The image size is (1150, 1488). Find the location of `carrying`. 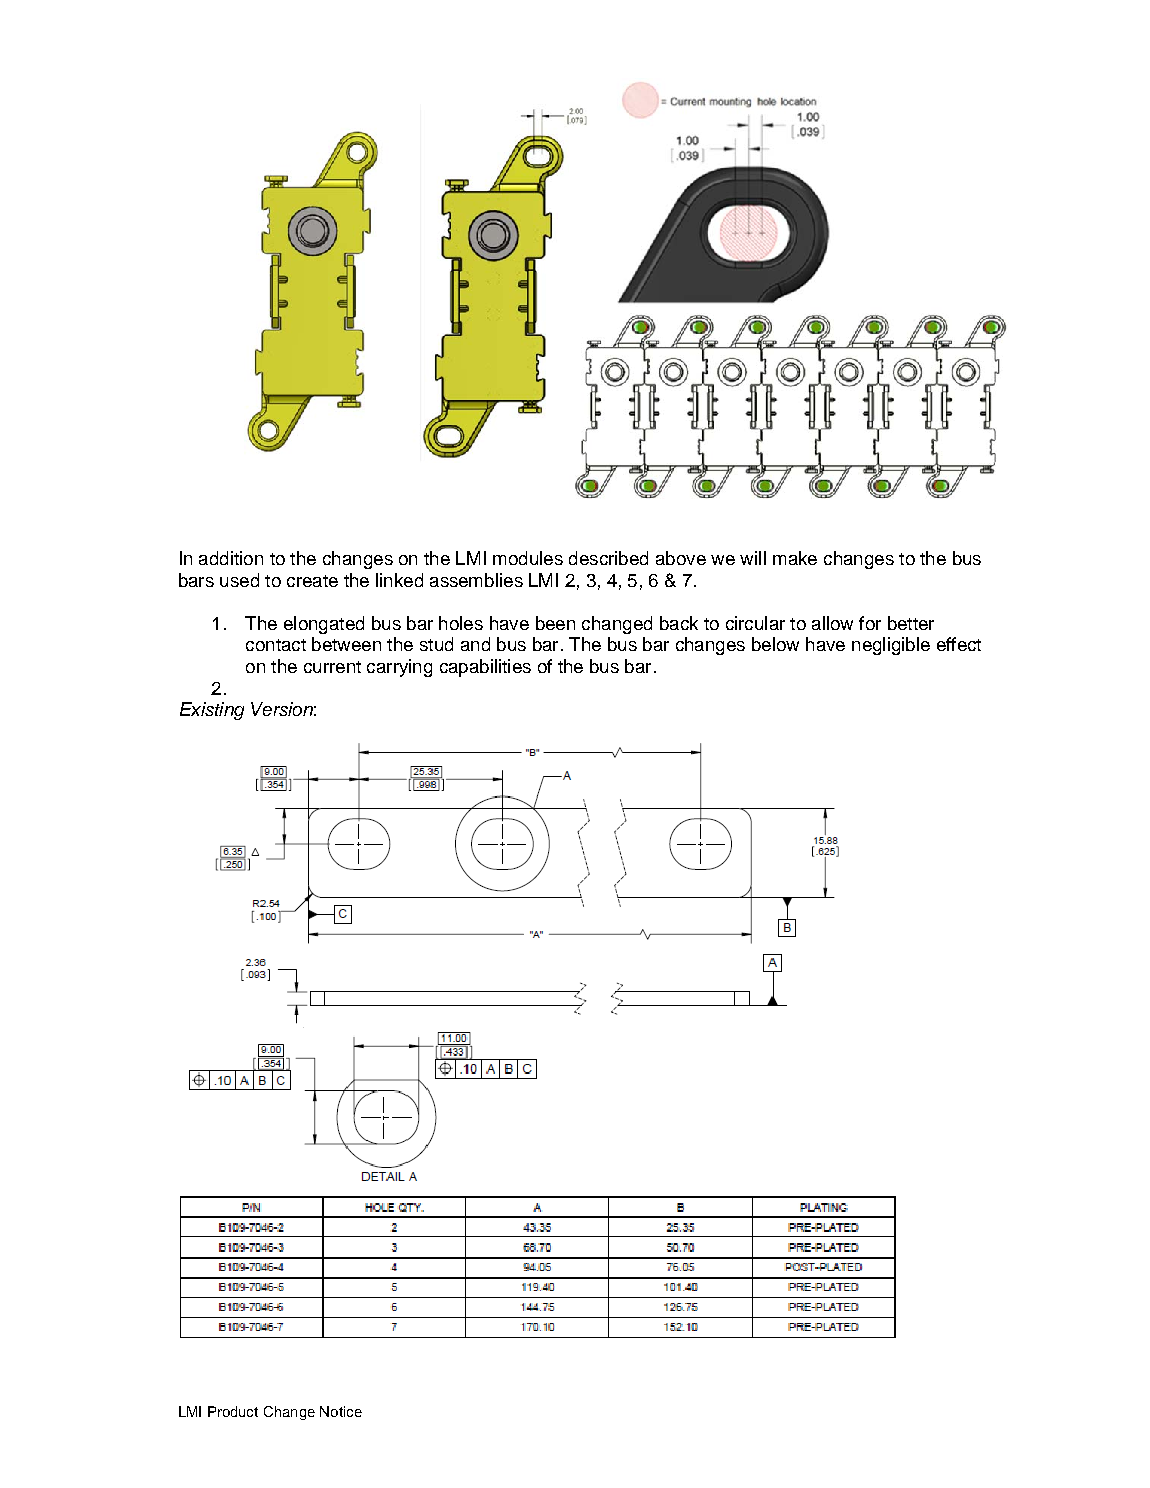

carrying is located at coordinates (399, 668).
